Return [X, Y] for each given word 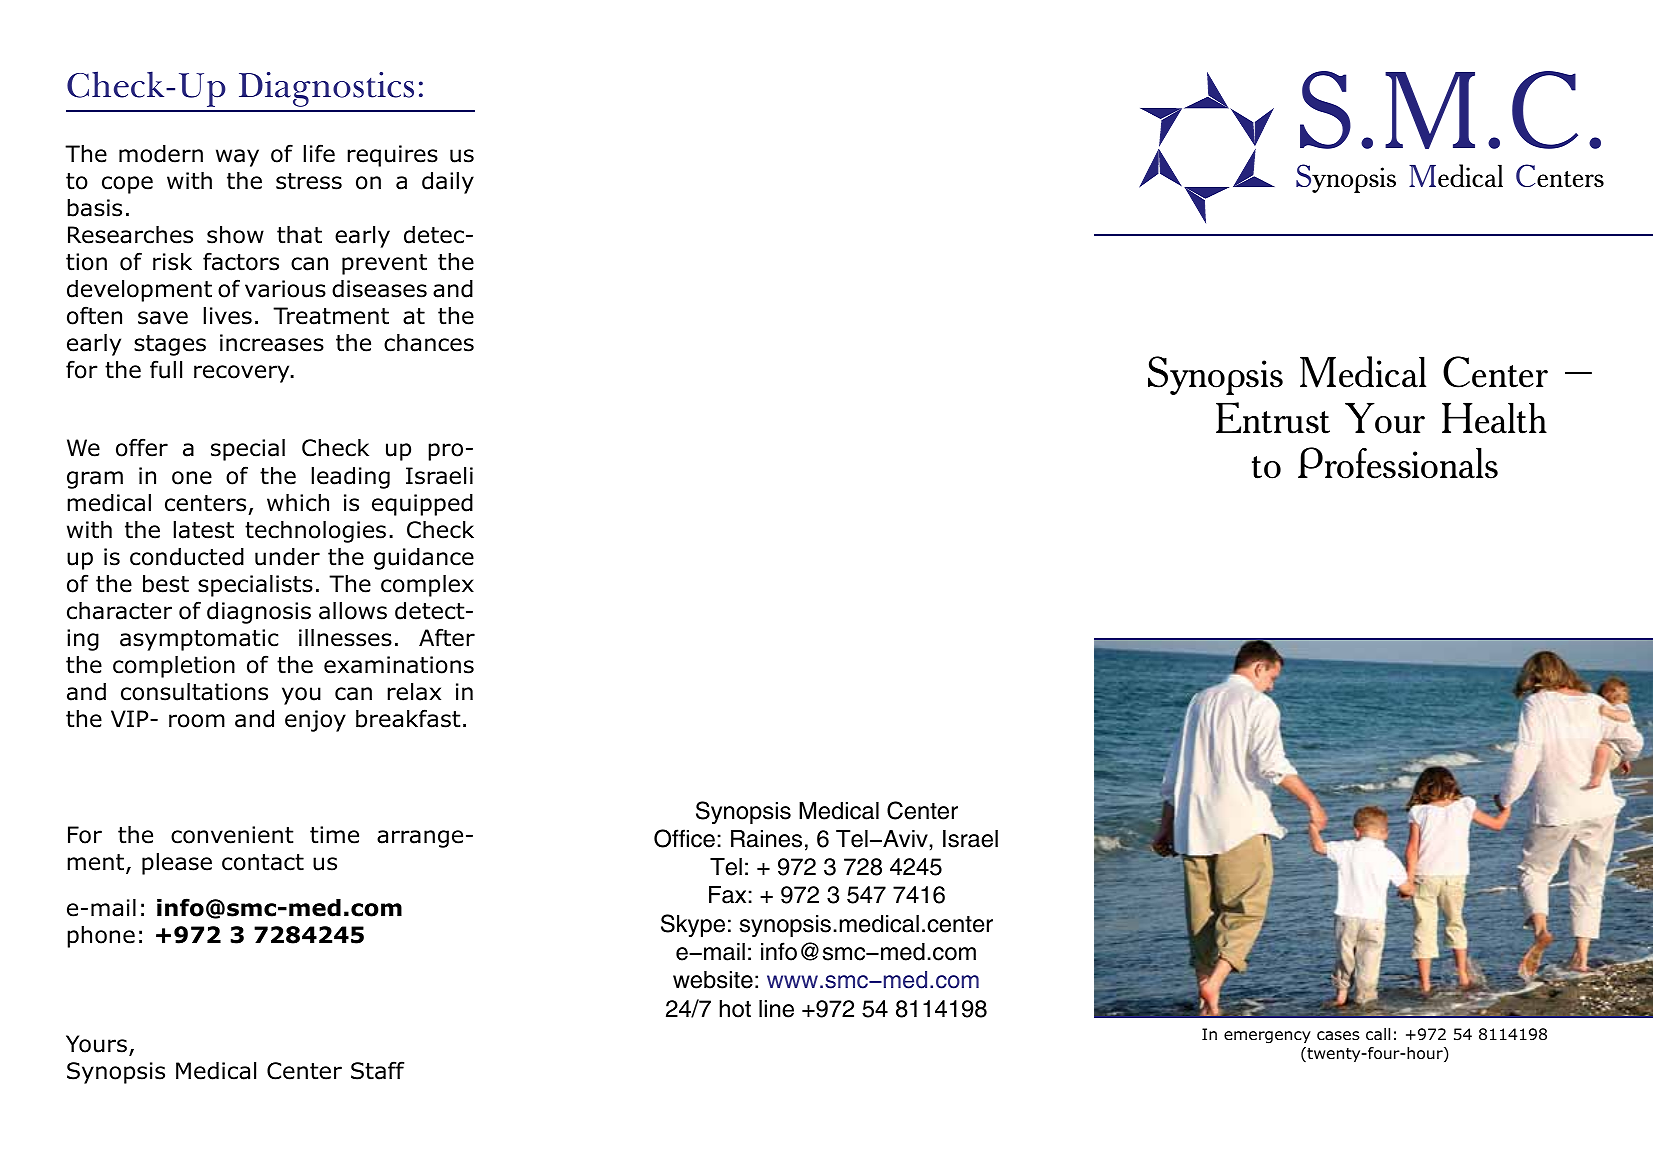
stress [309, 181]
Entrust [1273, 418]
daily [448, 183]
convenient [232, 835]
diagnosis [259, 613]
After [447, 637]
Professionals [1398, 463]
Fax [727, 895]
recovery [243, 374]
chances [429, 343]
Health [1494, 418]
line [776, 1009]
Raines [766, 839]
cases [1338, 1036]
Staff [377, 1070]
